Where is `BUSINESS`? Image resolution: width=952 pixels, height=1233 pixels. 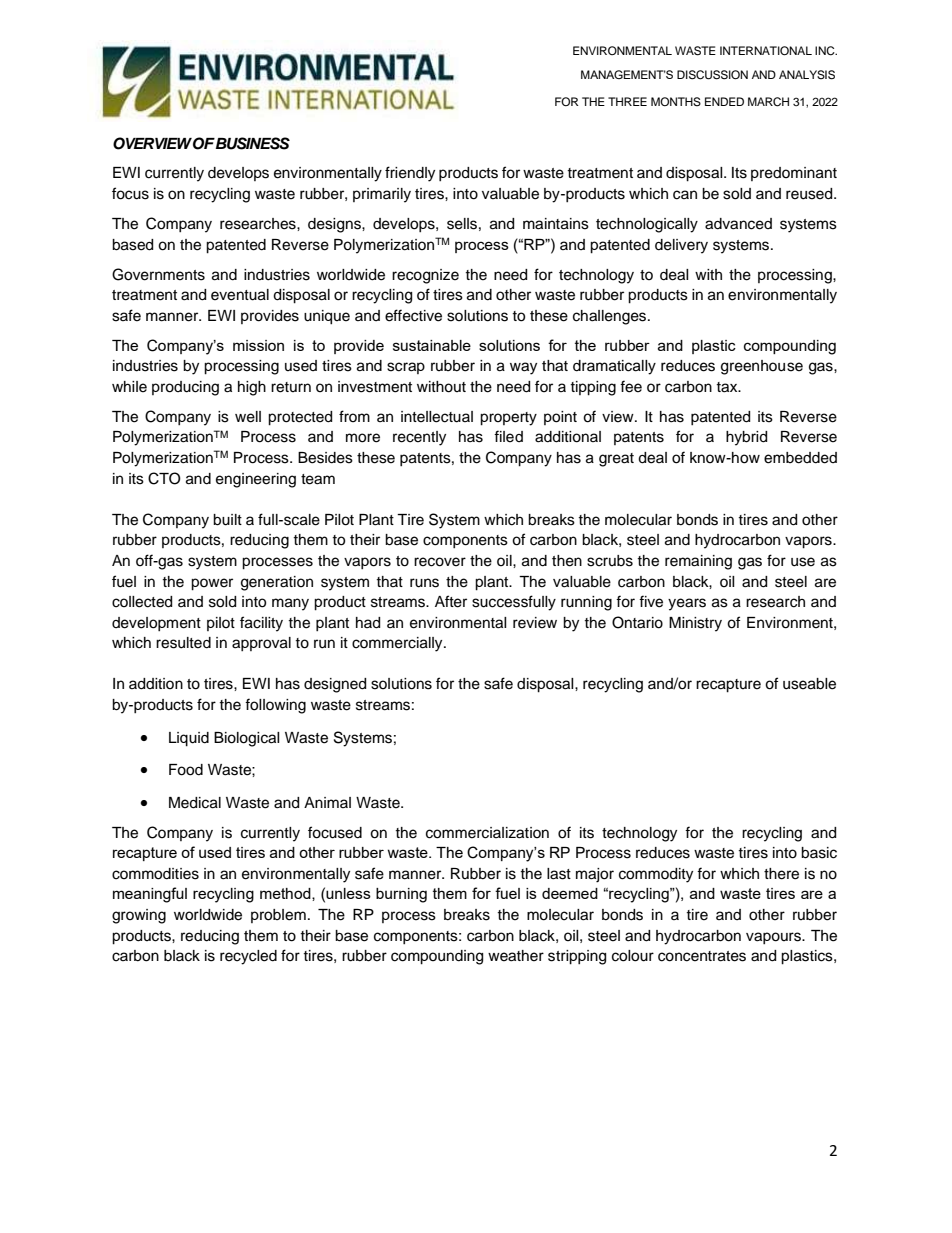
BUSINESS is located at coordinates (252, 143).
